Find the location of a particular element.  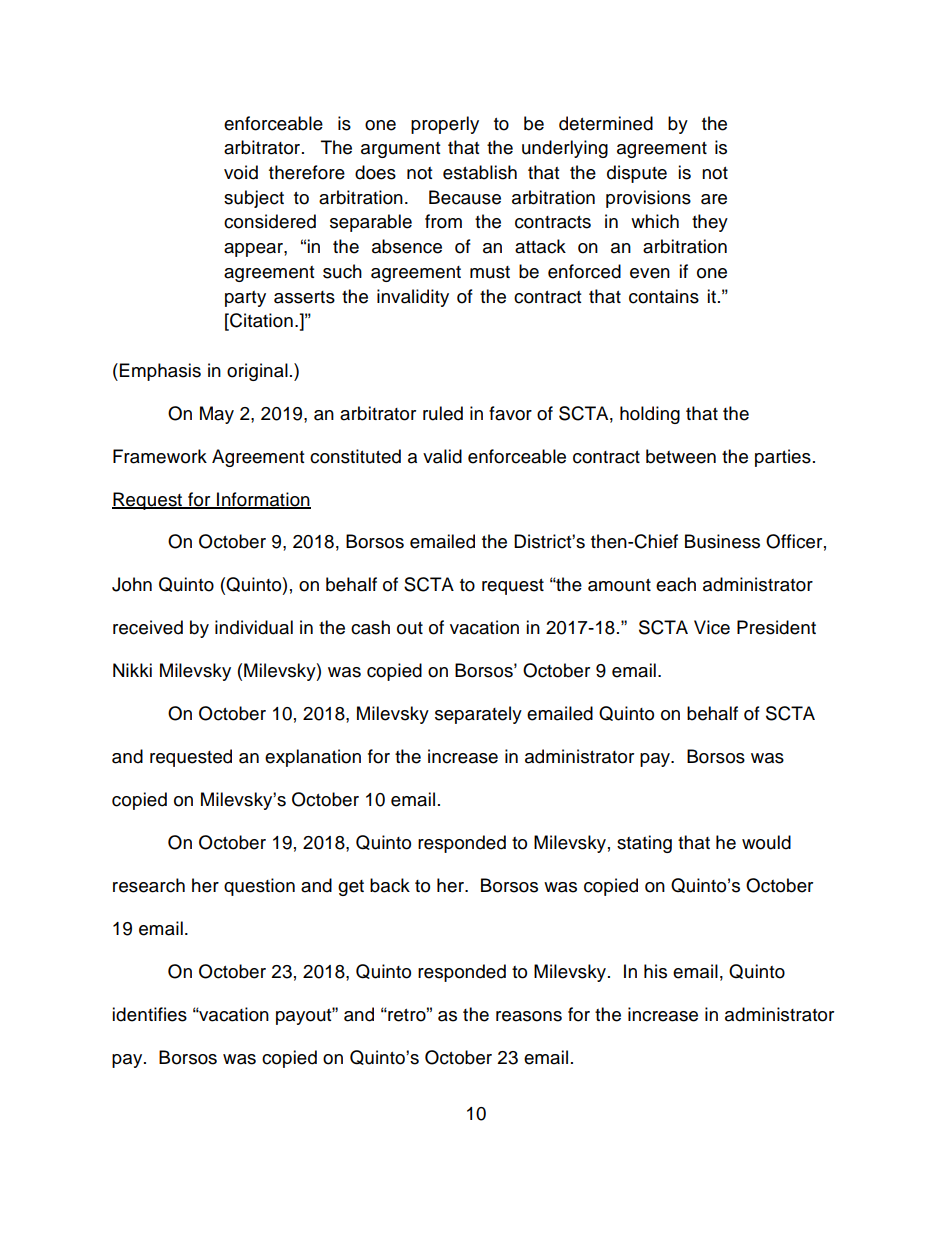

must is located at coordinates (490, 272).
